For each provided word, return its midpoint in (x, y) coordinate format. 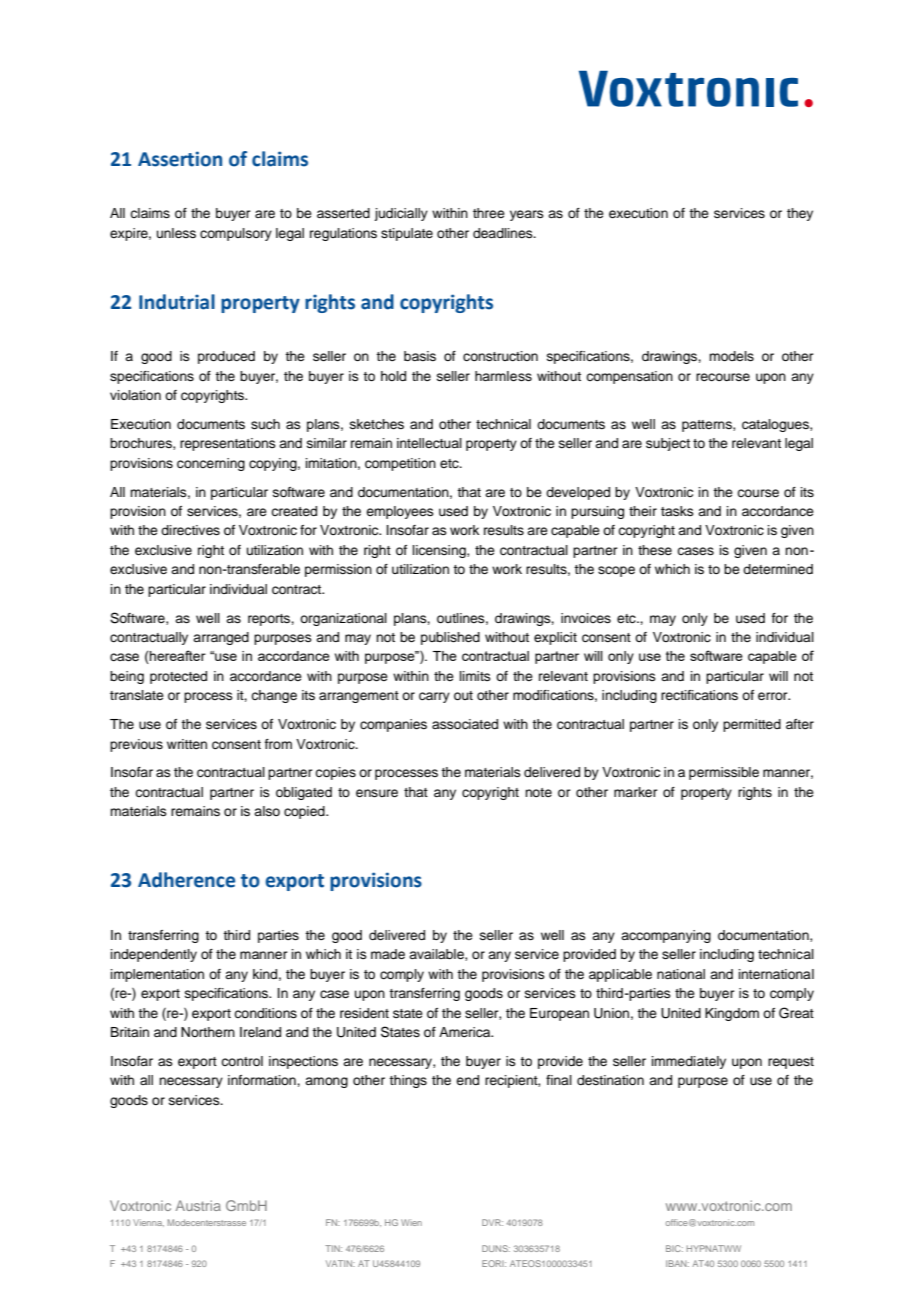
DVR (492, 1222)
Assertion (180, 159)
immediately (689, 1062)
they (800, 214)
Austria (198, 1205)
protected (178, 677)
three (489, 213)
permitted (752, 725)
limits (475, 676)
